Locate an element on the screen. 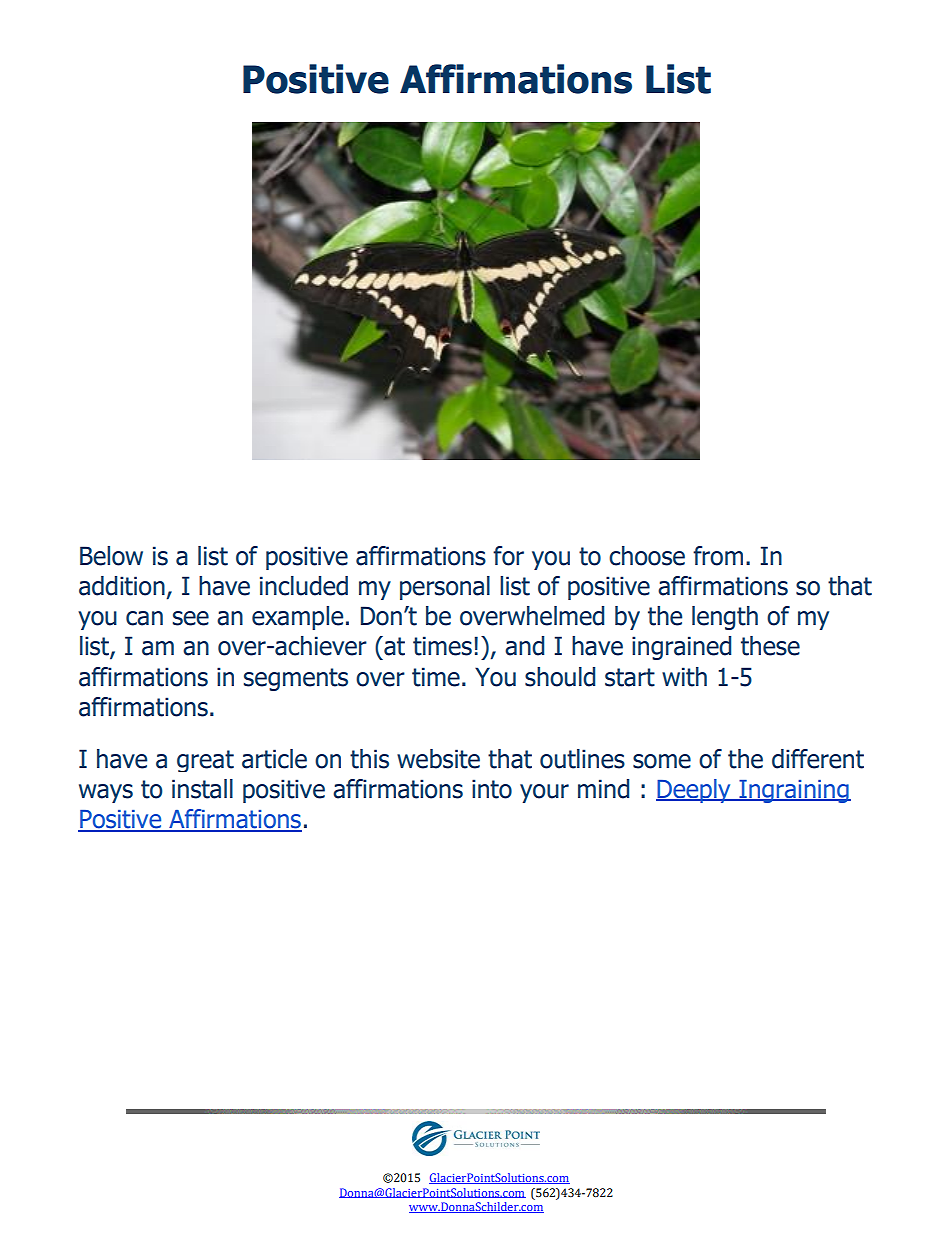 This screenshot has width=952, height=1233. install is located at coordinates (202, 789).
